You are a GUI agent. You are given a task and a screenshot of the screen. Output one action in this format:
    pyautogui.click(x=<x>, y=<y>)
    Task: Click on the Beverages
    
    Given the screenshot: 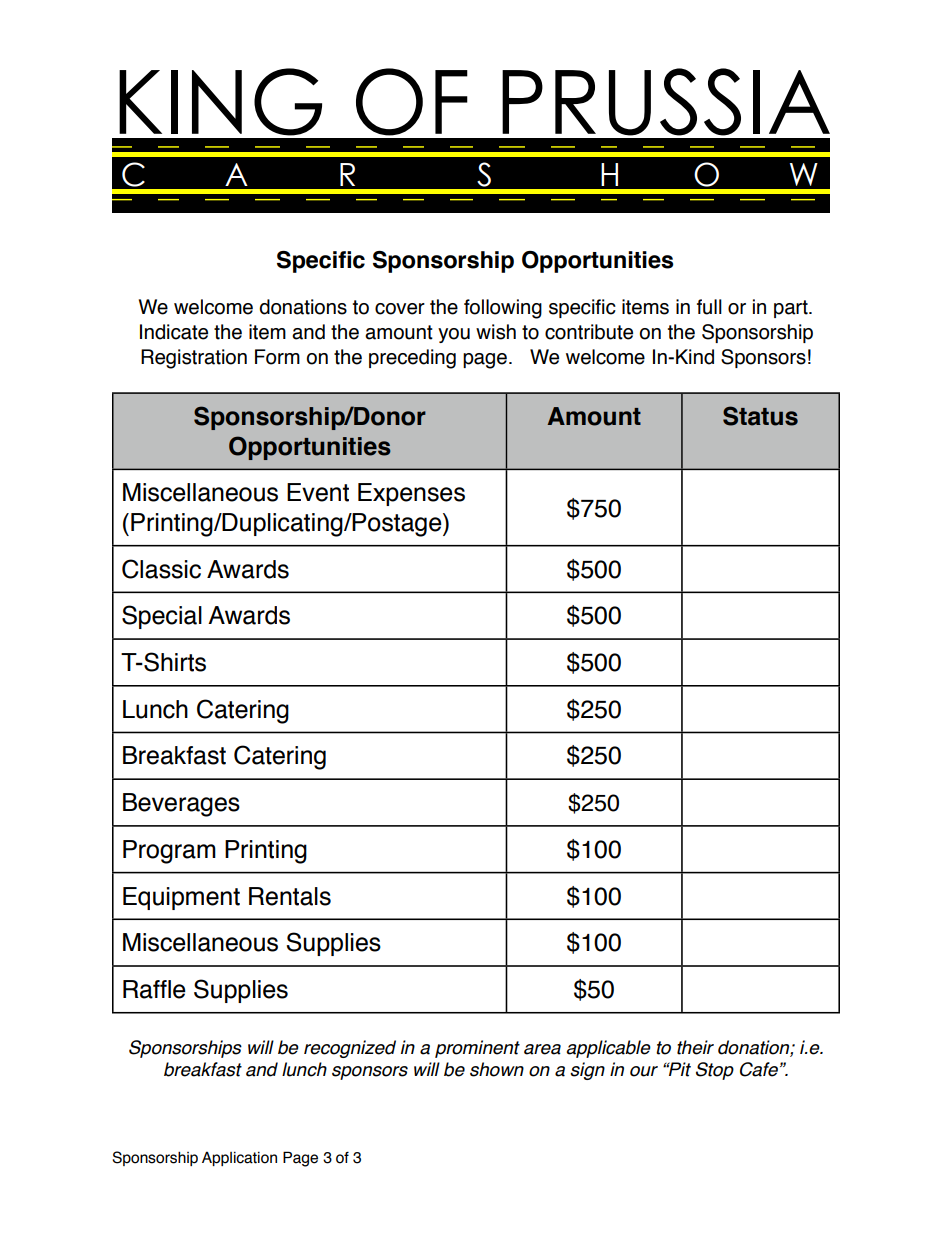 What is the action you would take?
    pyautogui.click(x=181, y=805)
